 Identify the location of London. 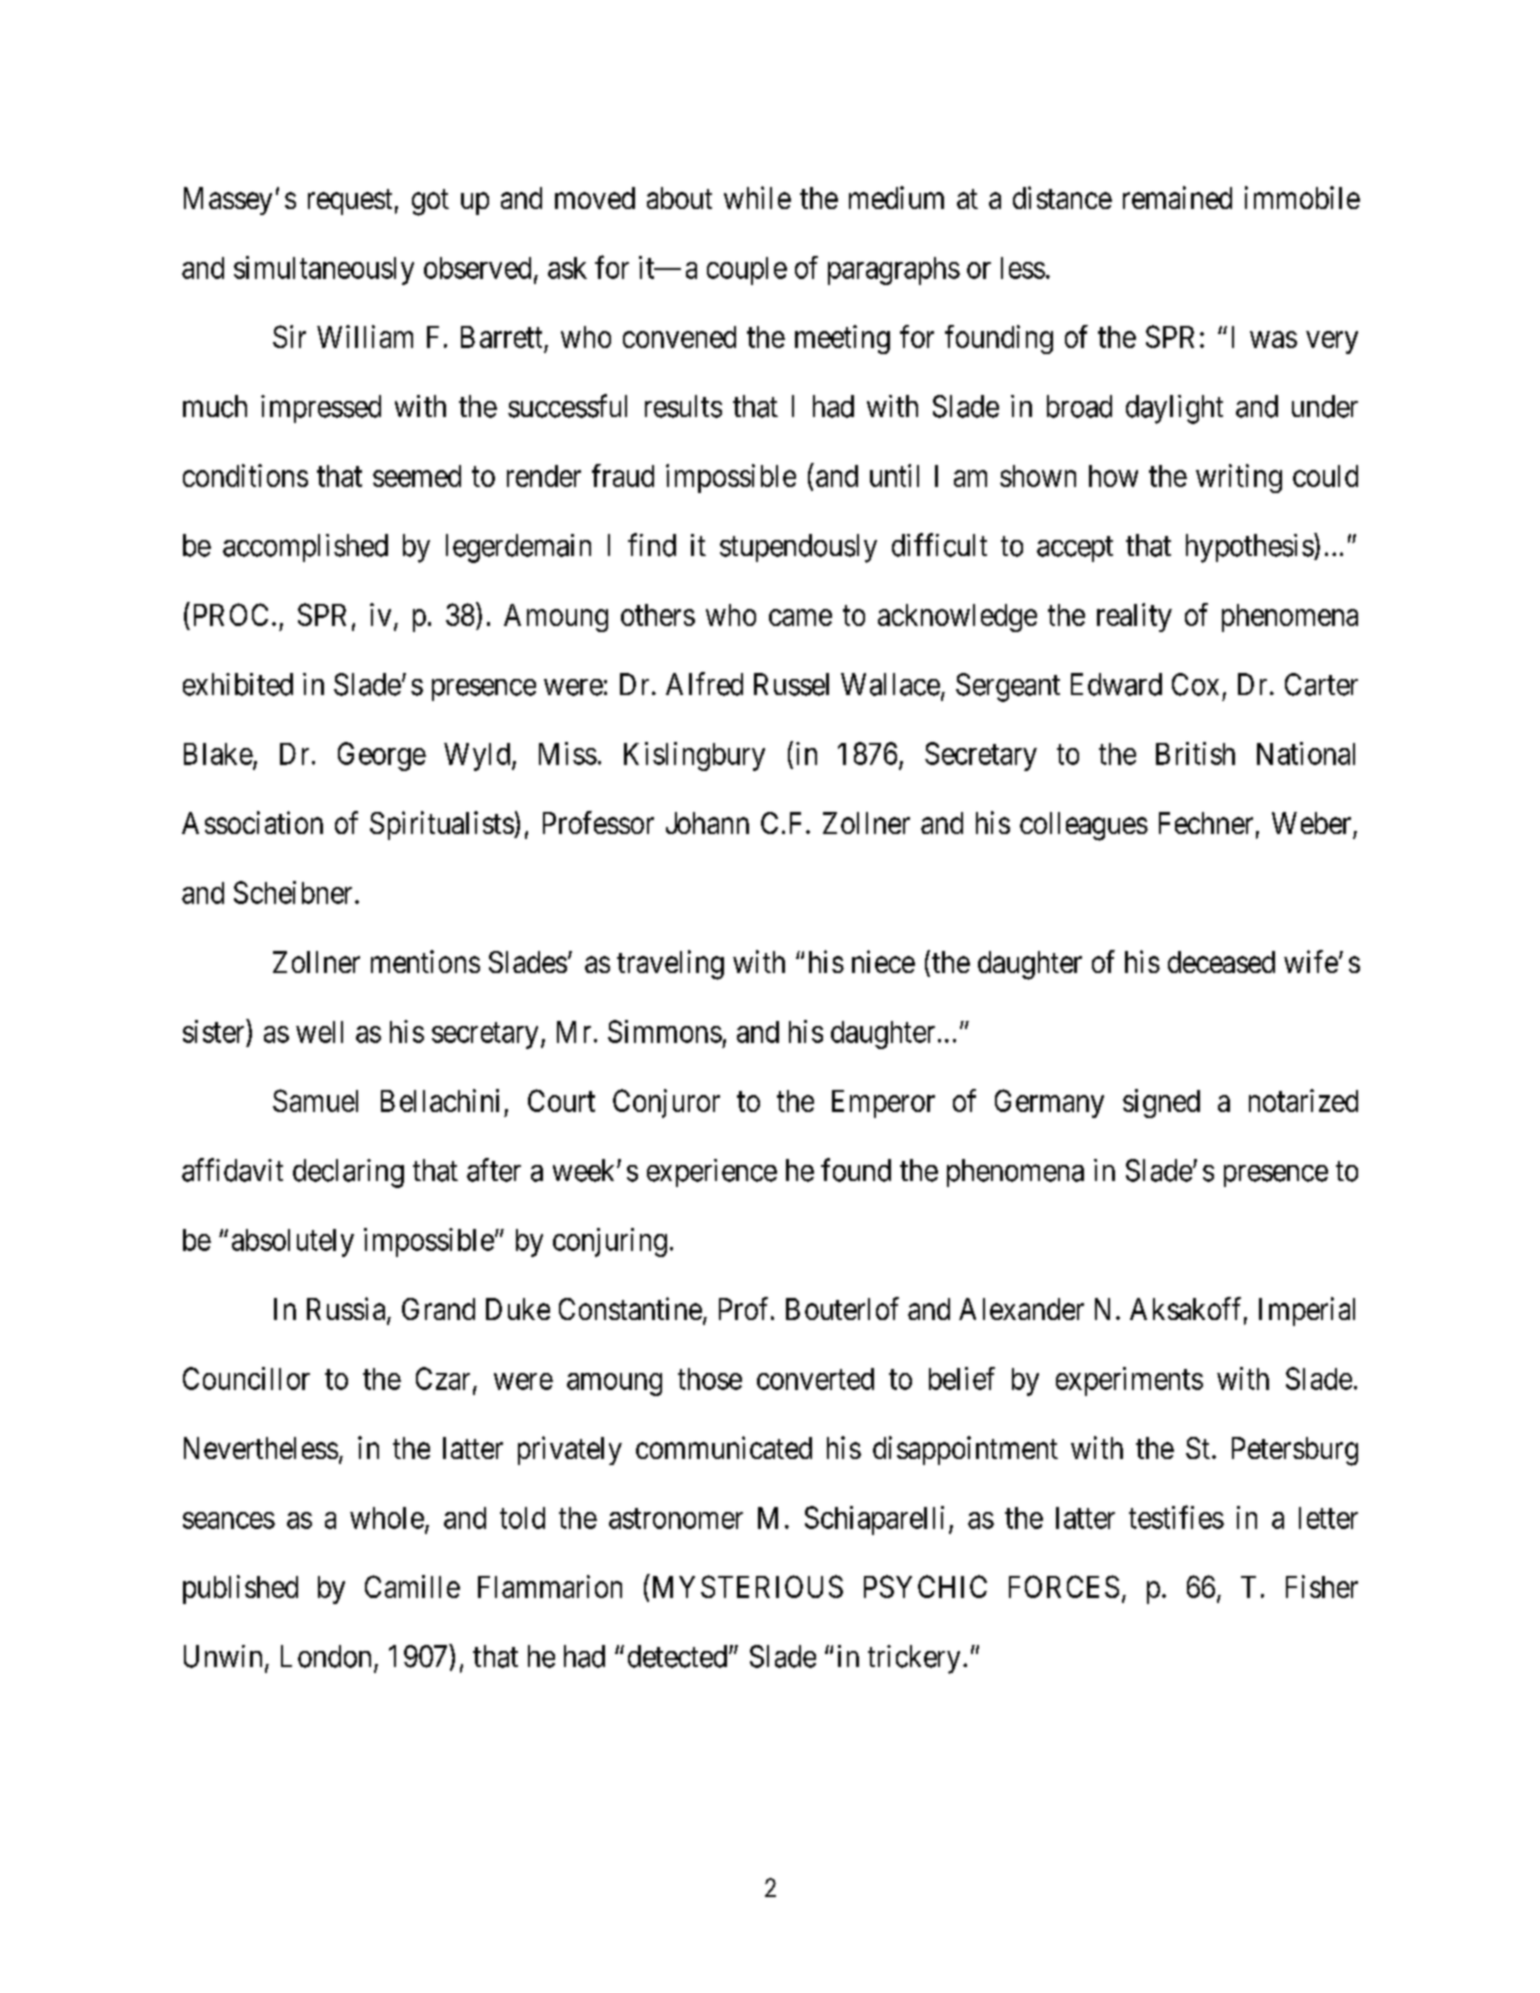
(326, 1656).
